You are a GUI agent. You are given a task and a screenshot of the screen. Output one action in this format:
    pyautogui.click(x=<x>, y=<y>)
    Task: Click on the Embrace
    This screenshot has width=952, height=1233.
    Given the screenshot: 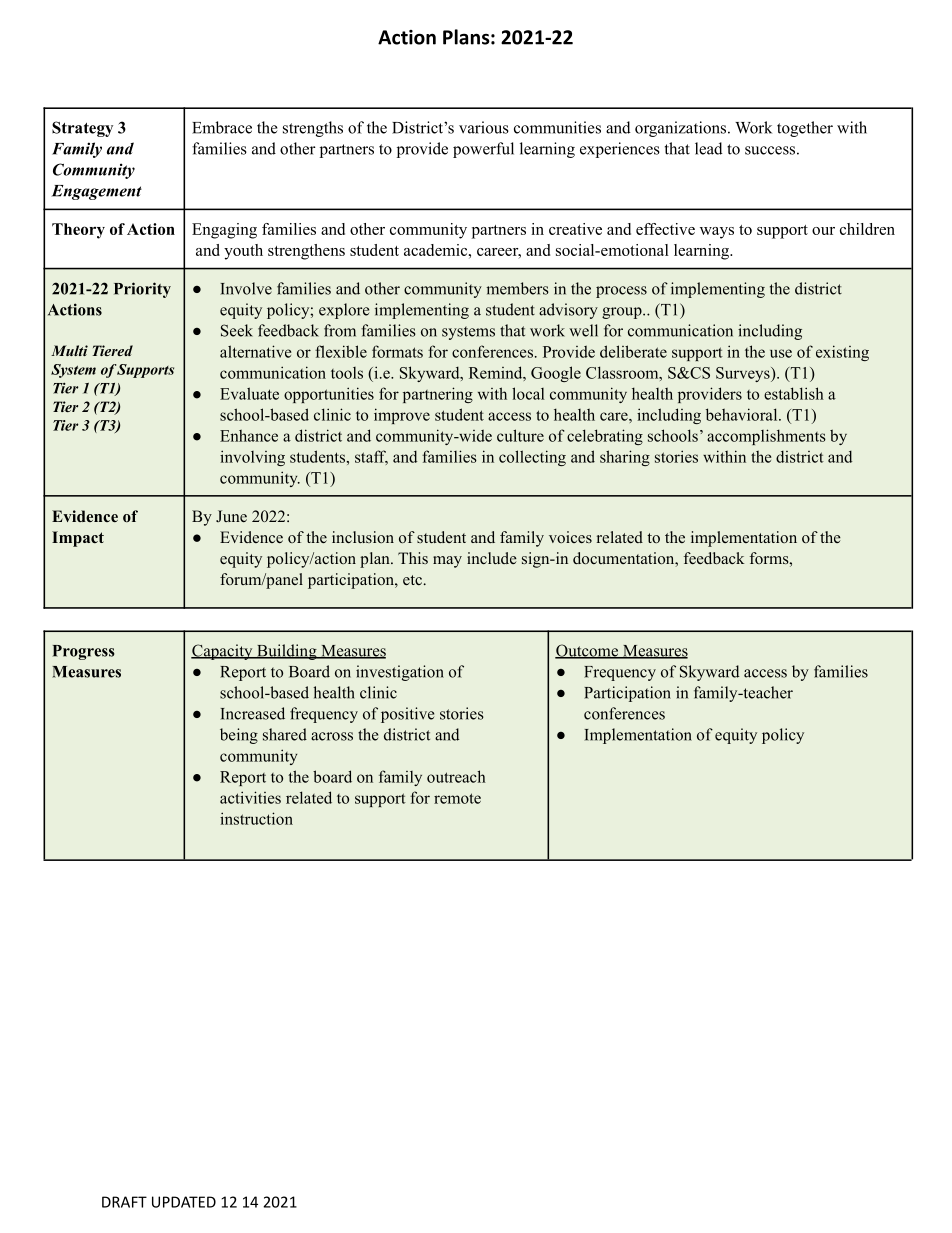 What is the action you would take?
    pyautogui.click(x=222, y=127)
